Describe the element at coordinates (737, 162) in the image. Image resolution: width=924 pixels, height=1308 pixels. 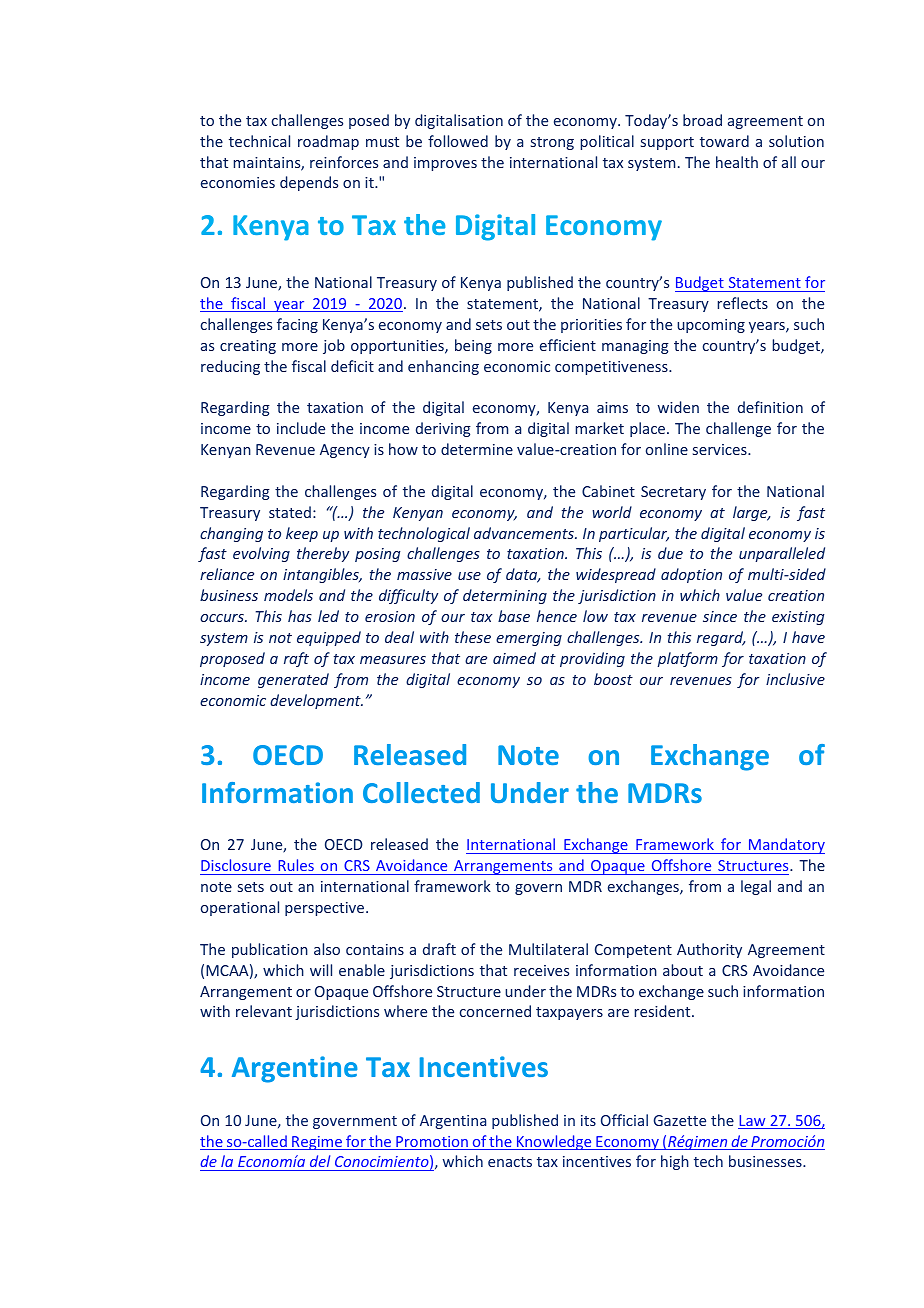
I see `health` at that location.
